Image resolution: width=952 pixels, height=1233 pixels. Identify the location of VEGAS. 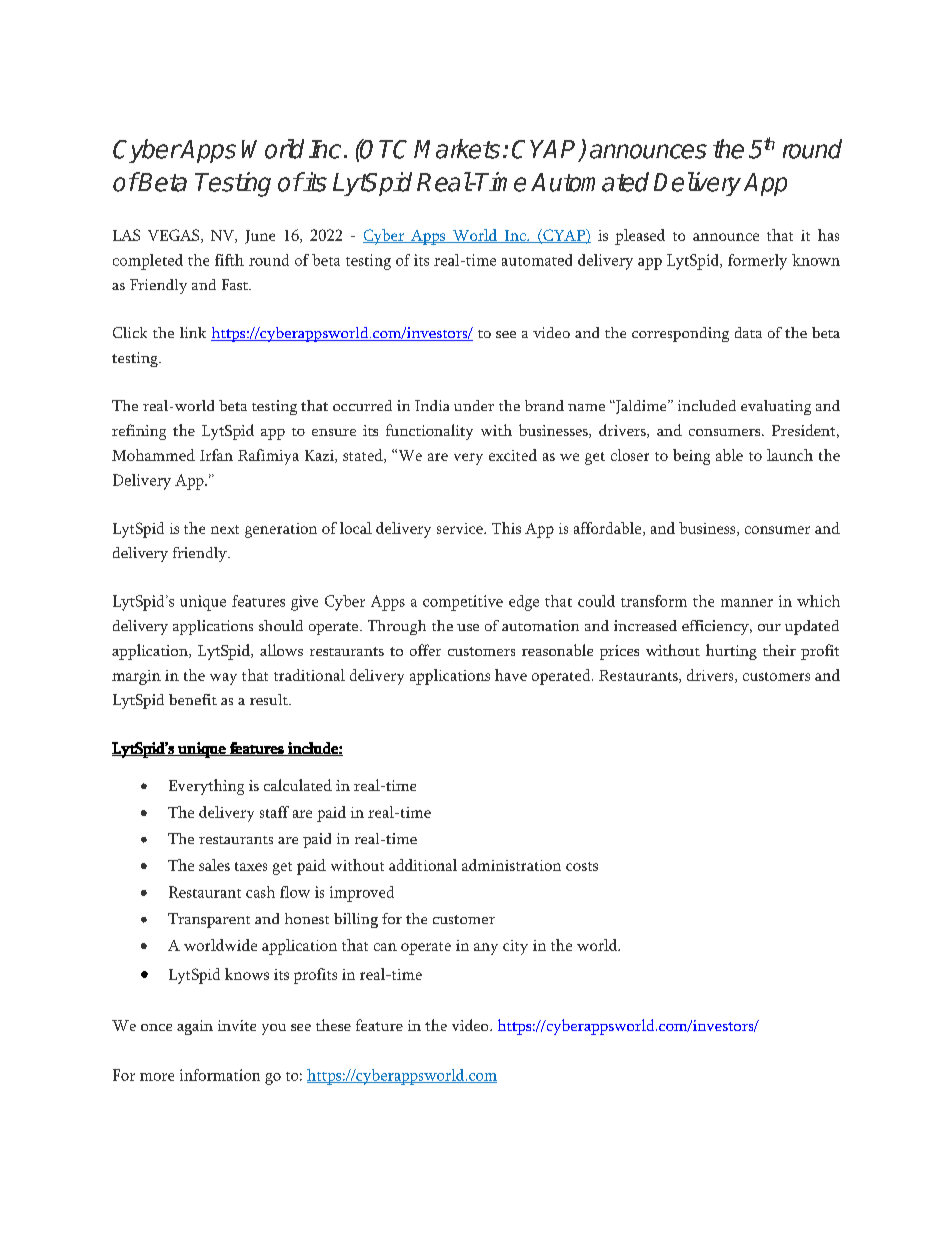
(175, 236).
